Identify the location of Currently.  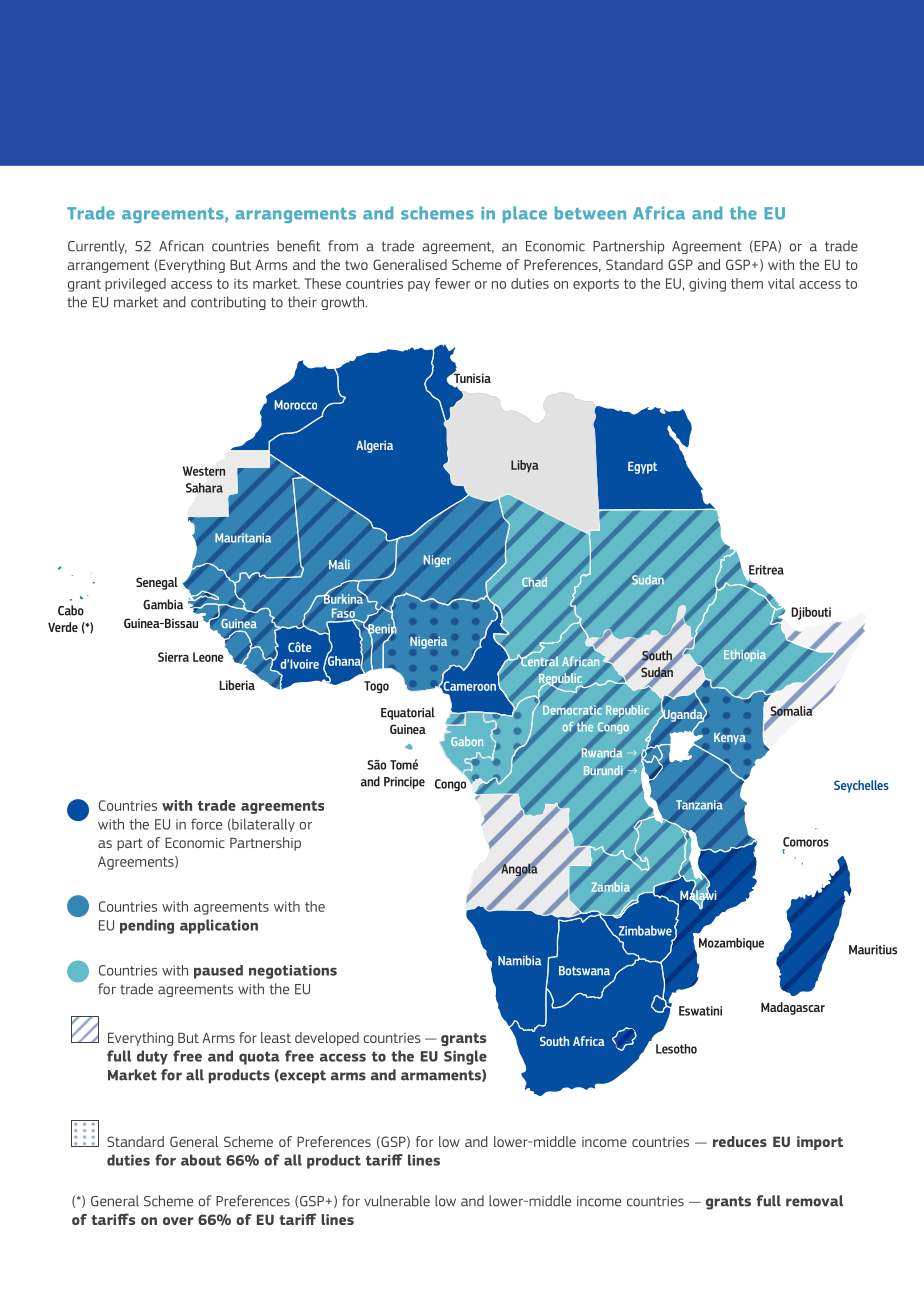
(97, 247).
